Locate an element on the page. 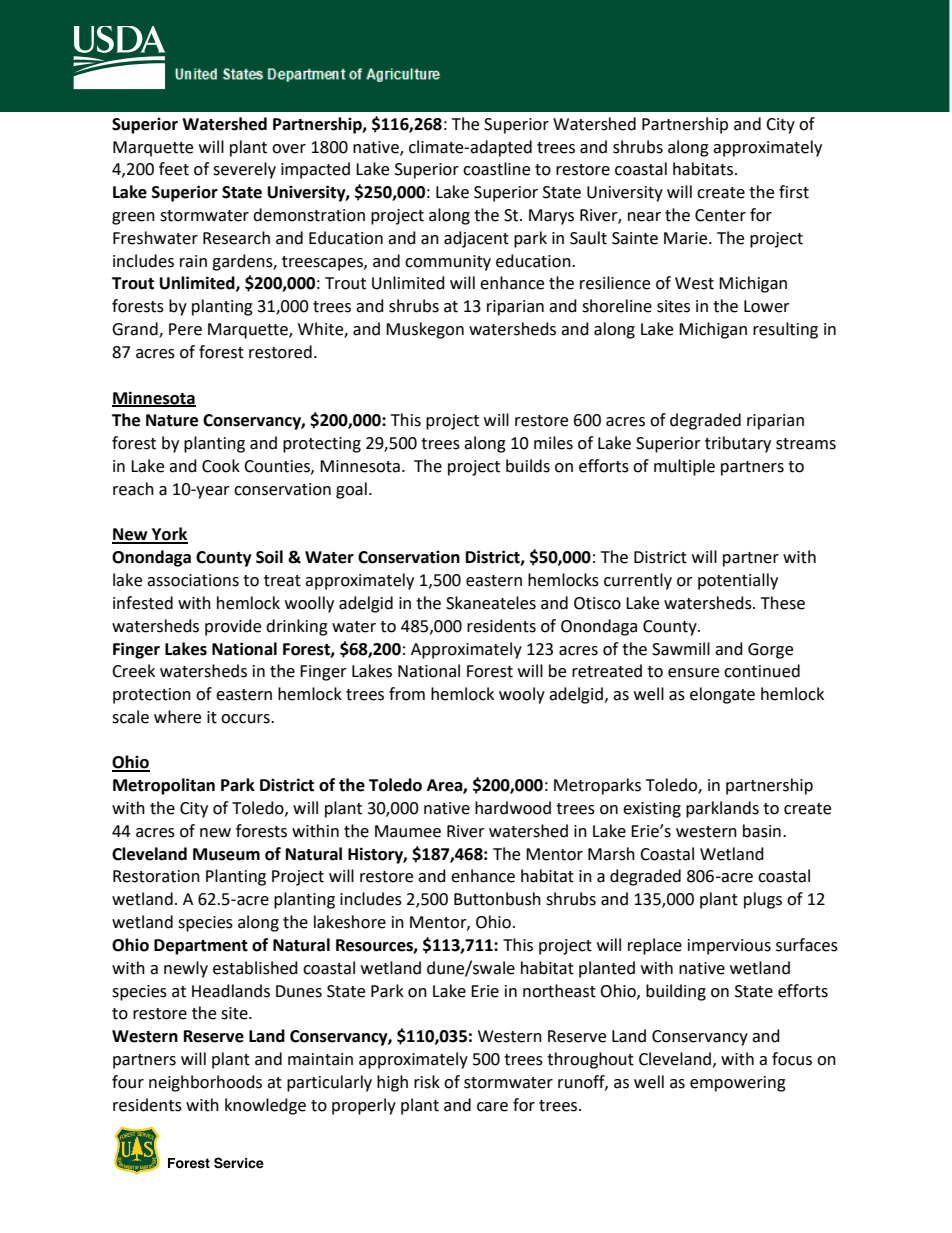 This image has width=952, height=1233. coastline is located at coordinates (496, 169).
